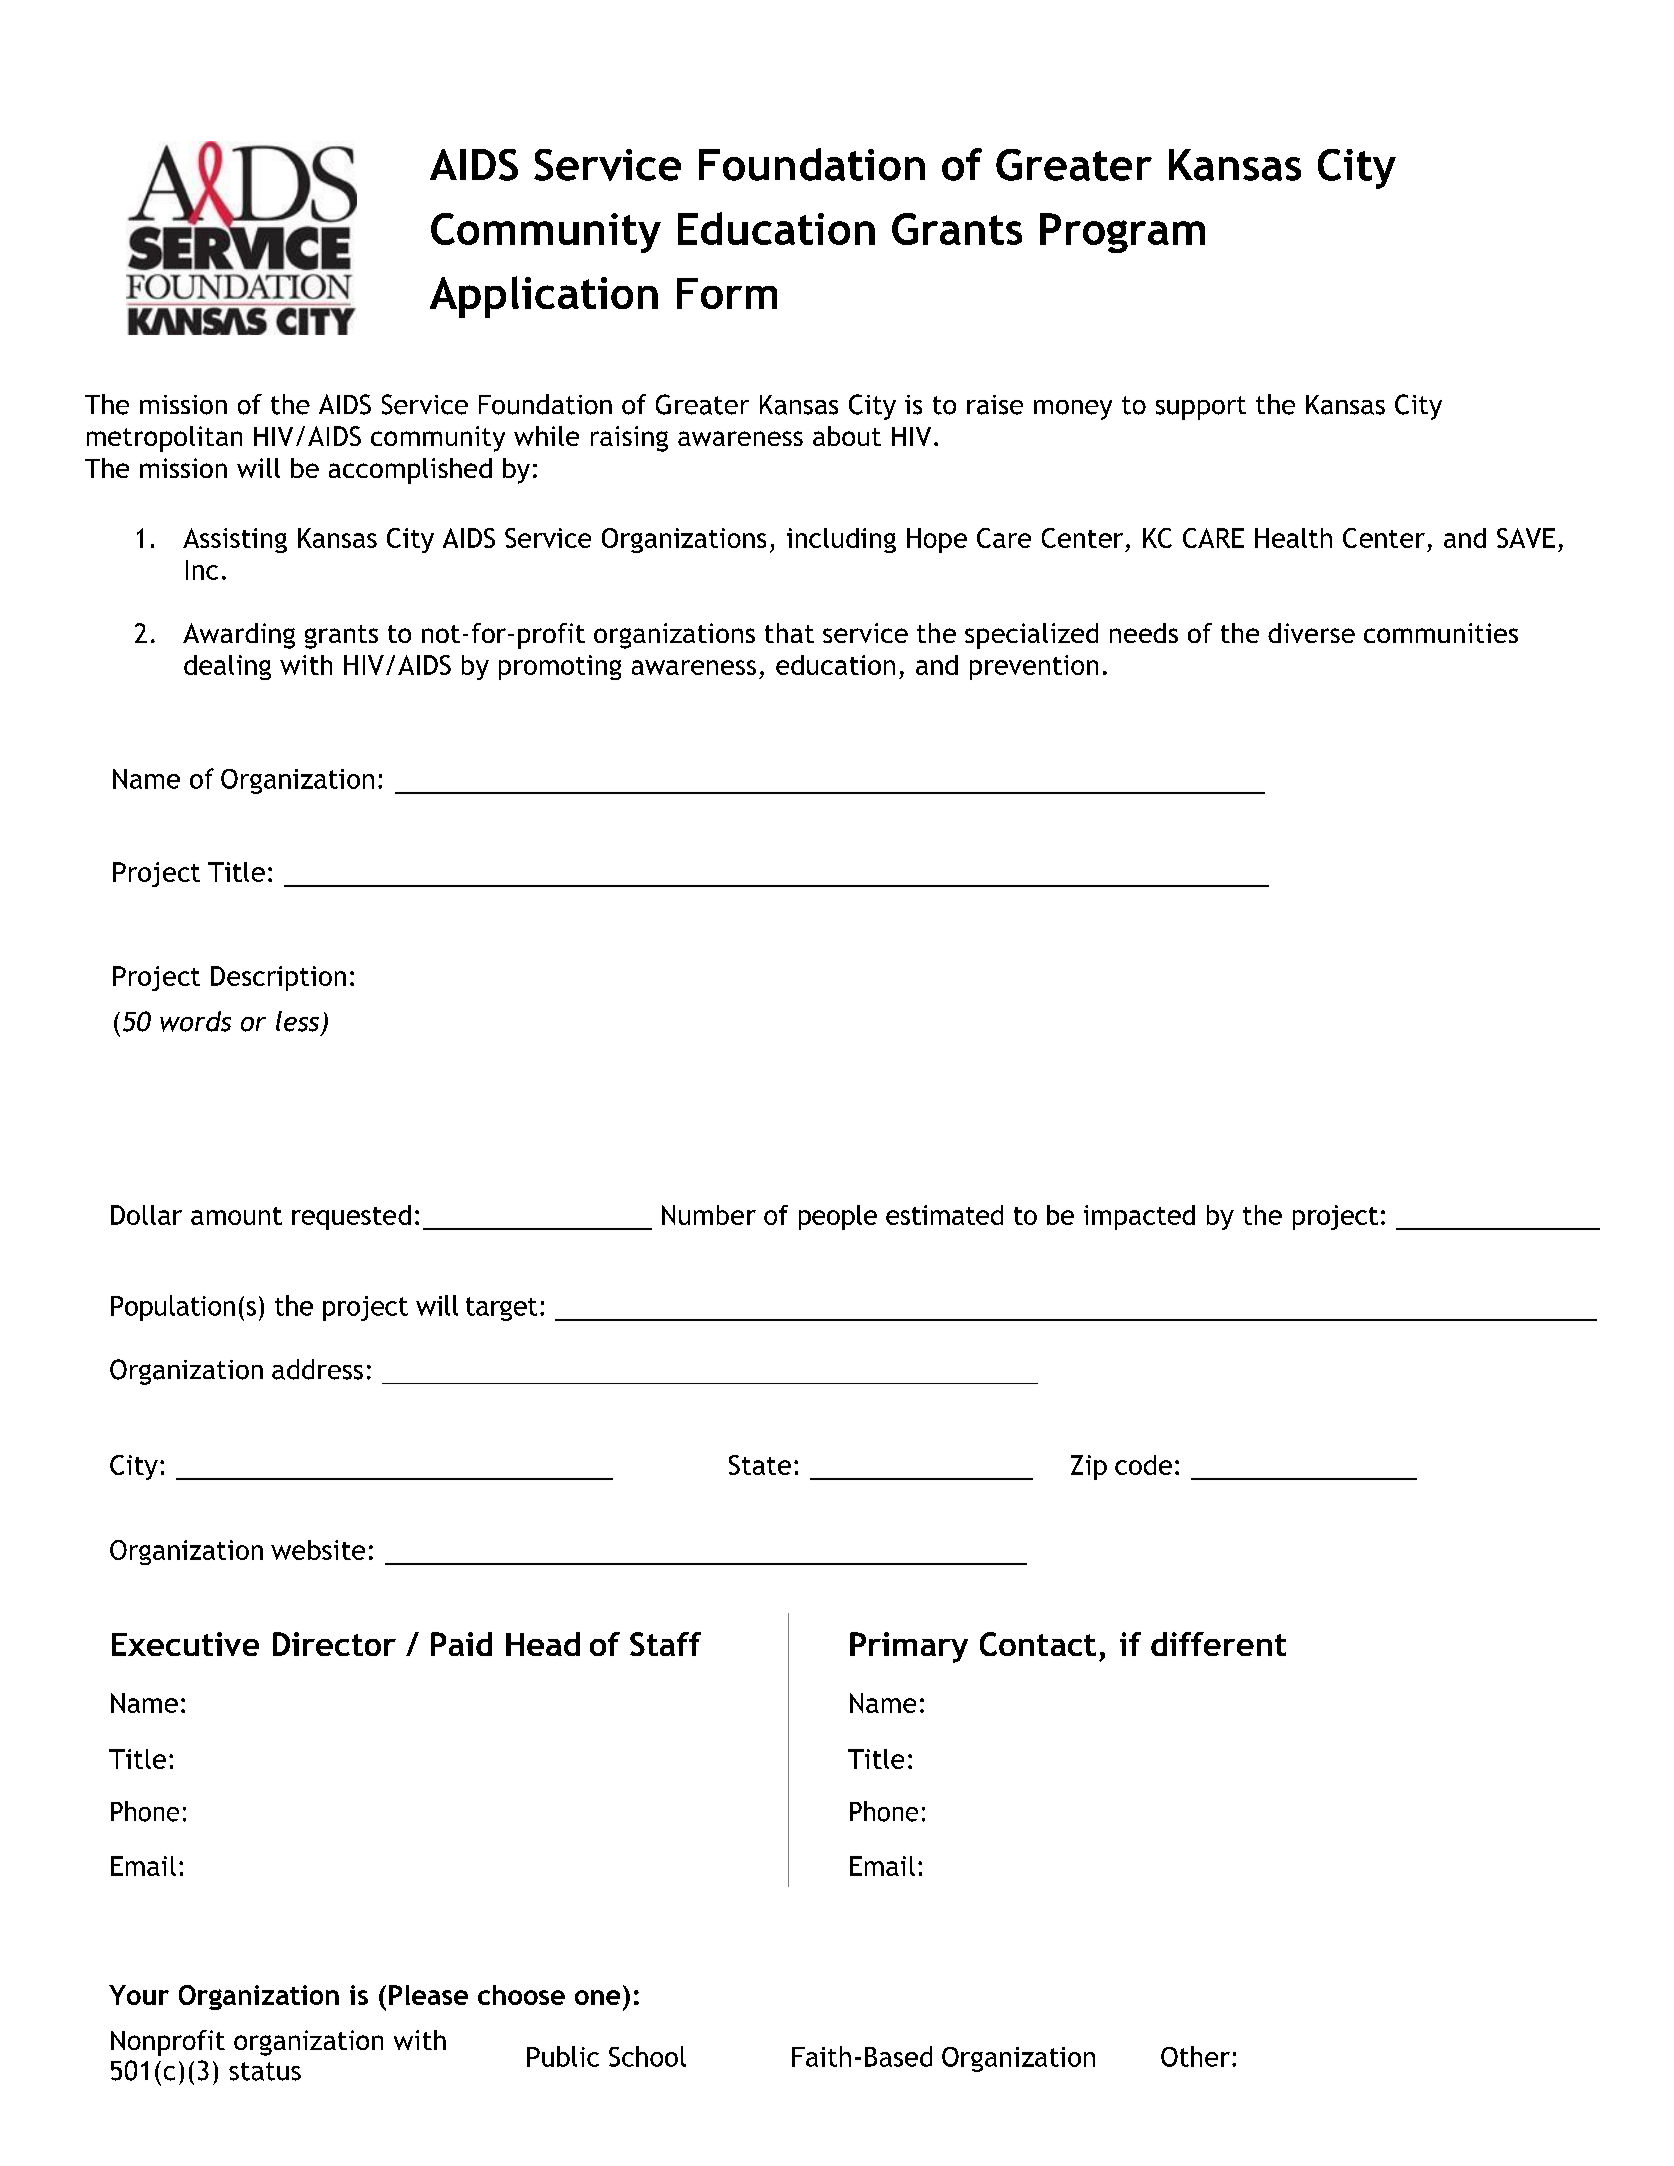 The height and width of the image is (2166, 1674). I want to click on Form, so click(727, 293).
